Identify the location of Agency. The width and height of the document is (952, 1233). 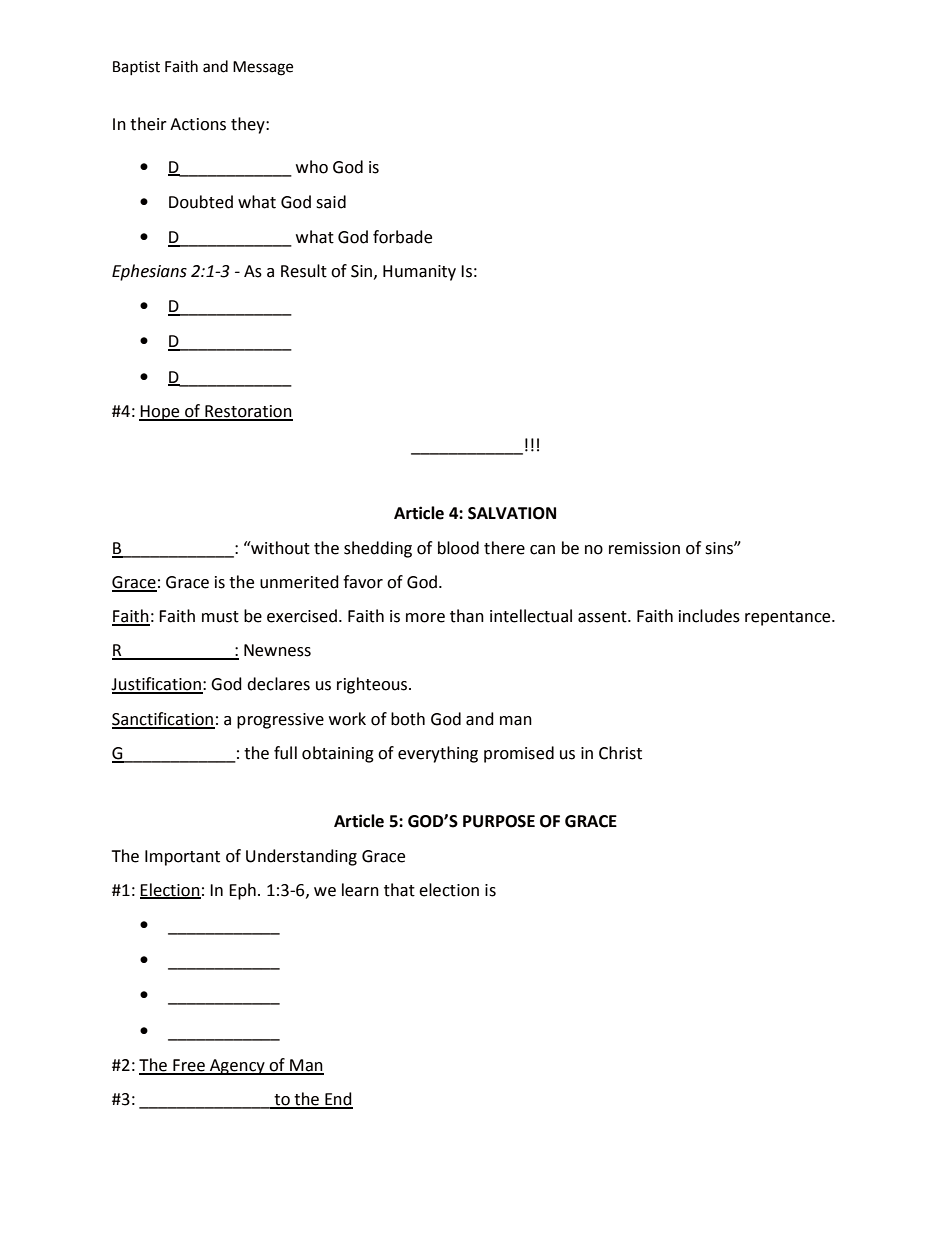
(237, 1067).
